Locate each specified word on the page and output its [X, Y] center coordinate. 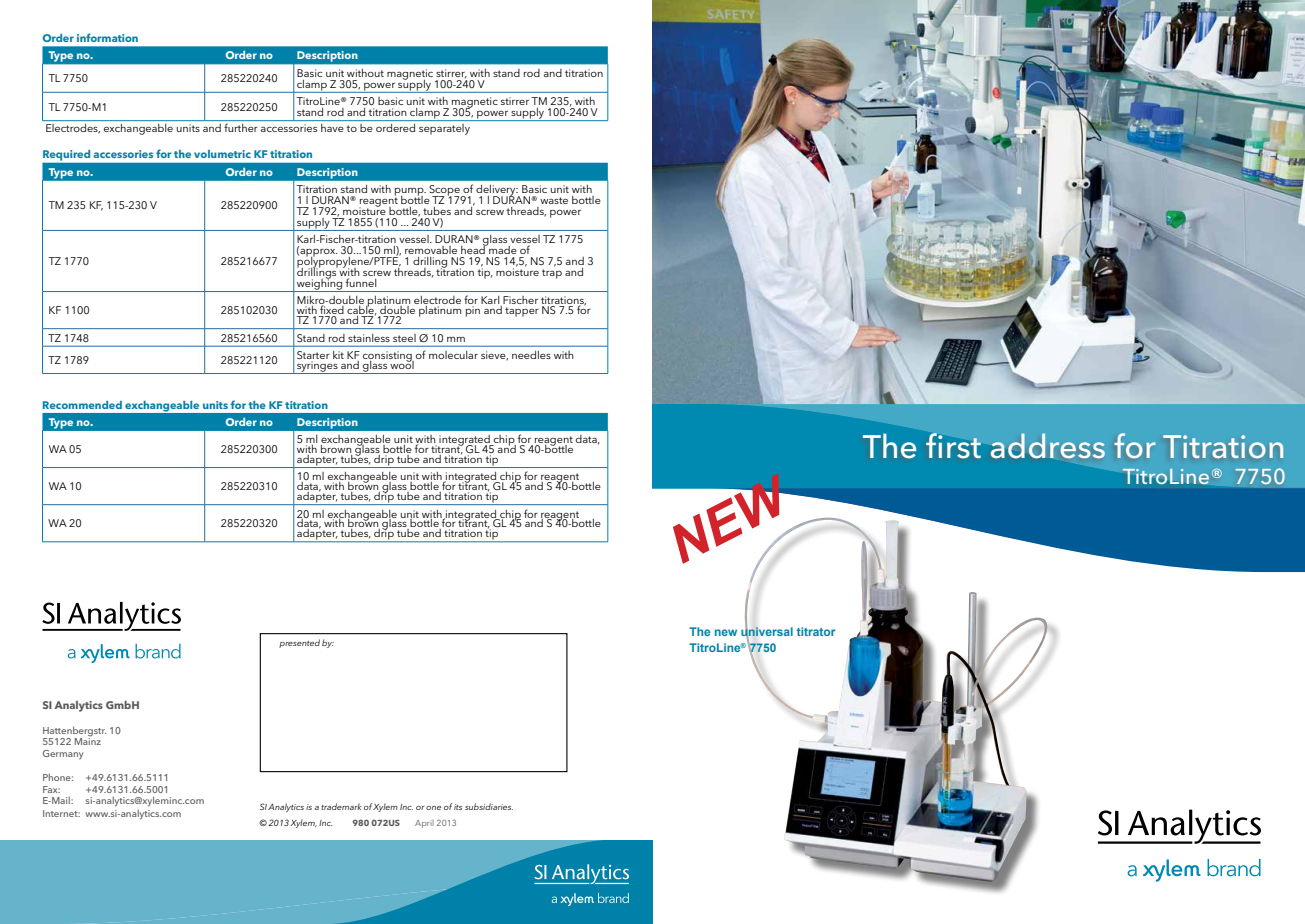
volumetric [222, 154]
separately [444, 129]
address [1048, 446]
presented [299, 643]
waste [554, 200]
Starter [313, 356]
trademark [341, 806]
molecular [453, 355]
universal [767, 632]
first [953, 445]
